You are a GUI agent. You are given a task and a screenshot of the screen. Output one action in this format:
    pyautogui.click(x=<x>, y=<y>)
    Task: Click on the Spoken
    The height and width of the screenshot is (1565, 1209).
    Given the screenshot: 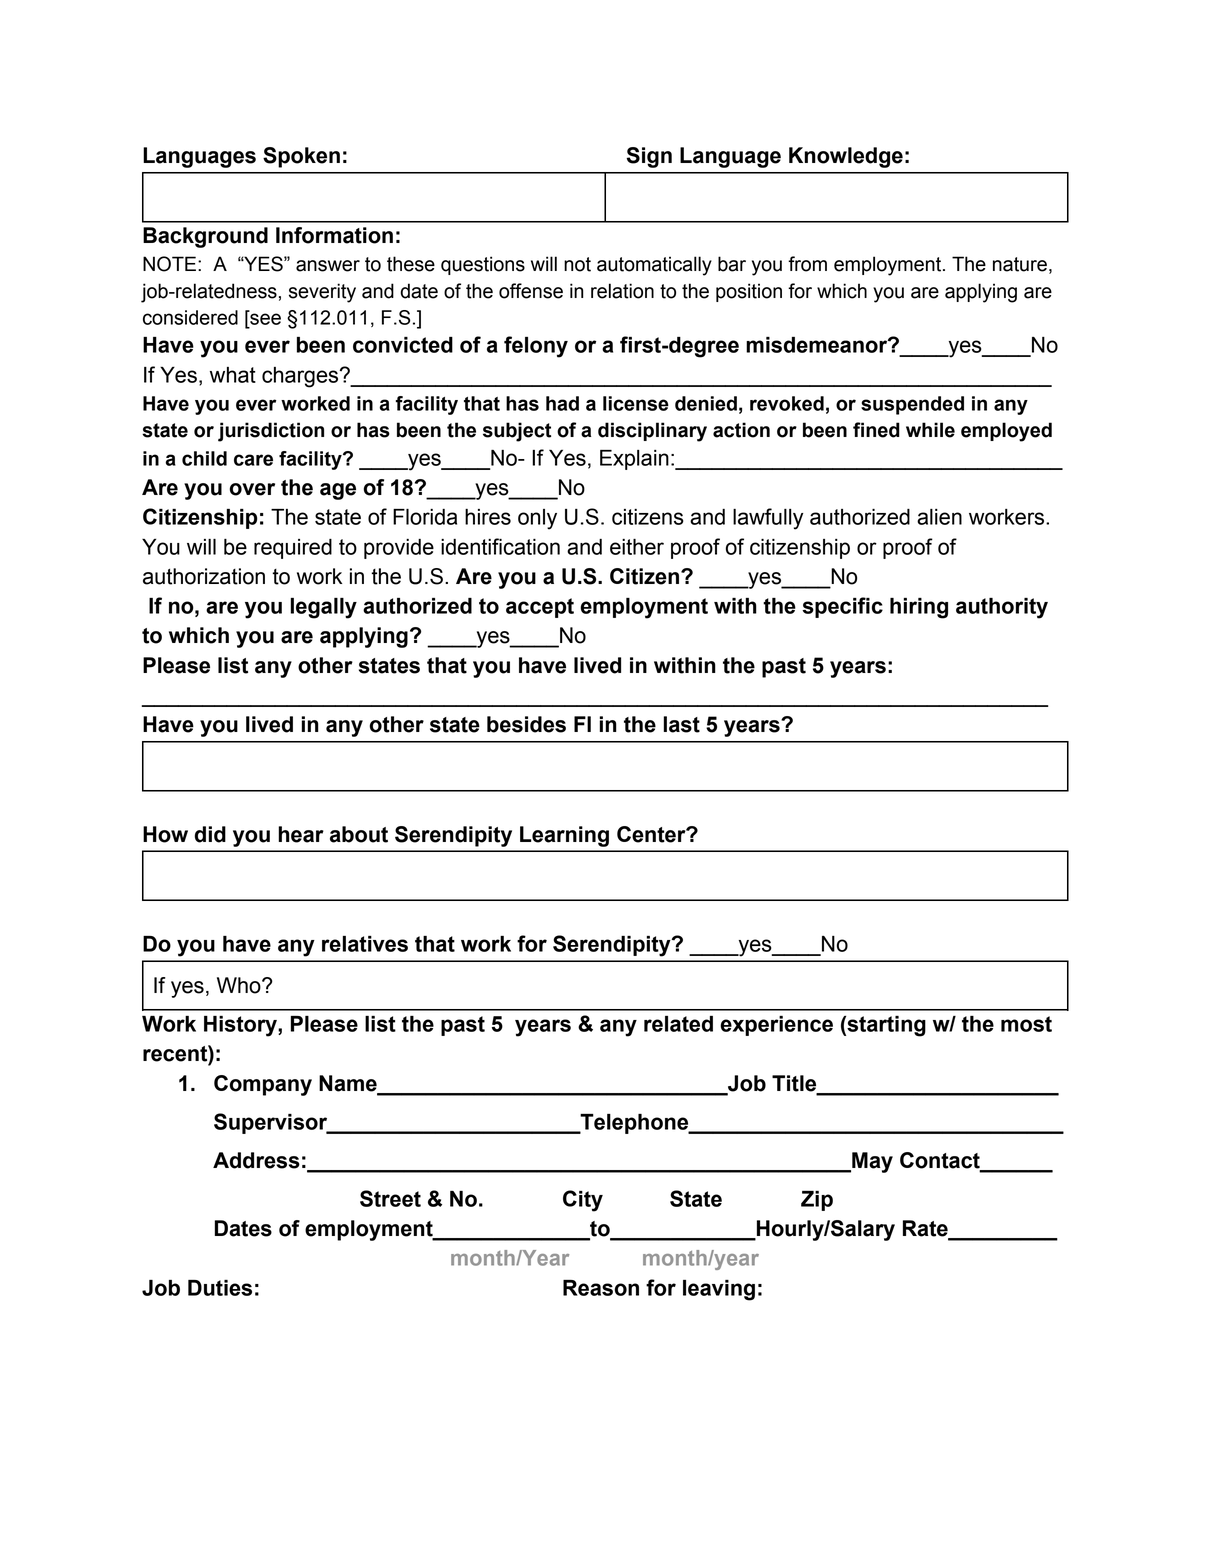 What is the action you would take?
    pyautogui.click(x=301, y=157)
